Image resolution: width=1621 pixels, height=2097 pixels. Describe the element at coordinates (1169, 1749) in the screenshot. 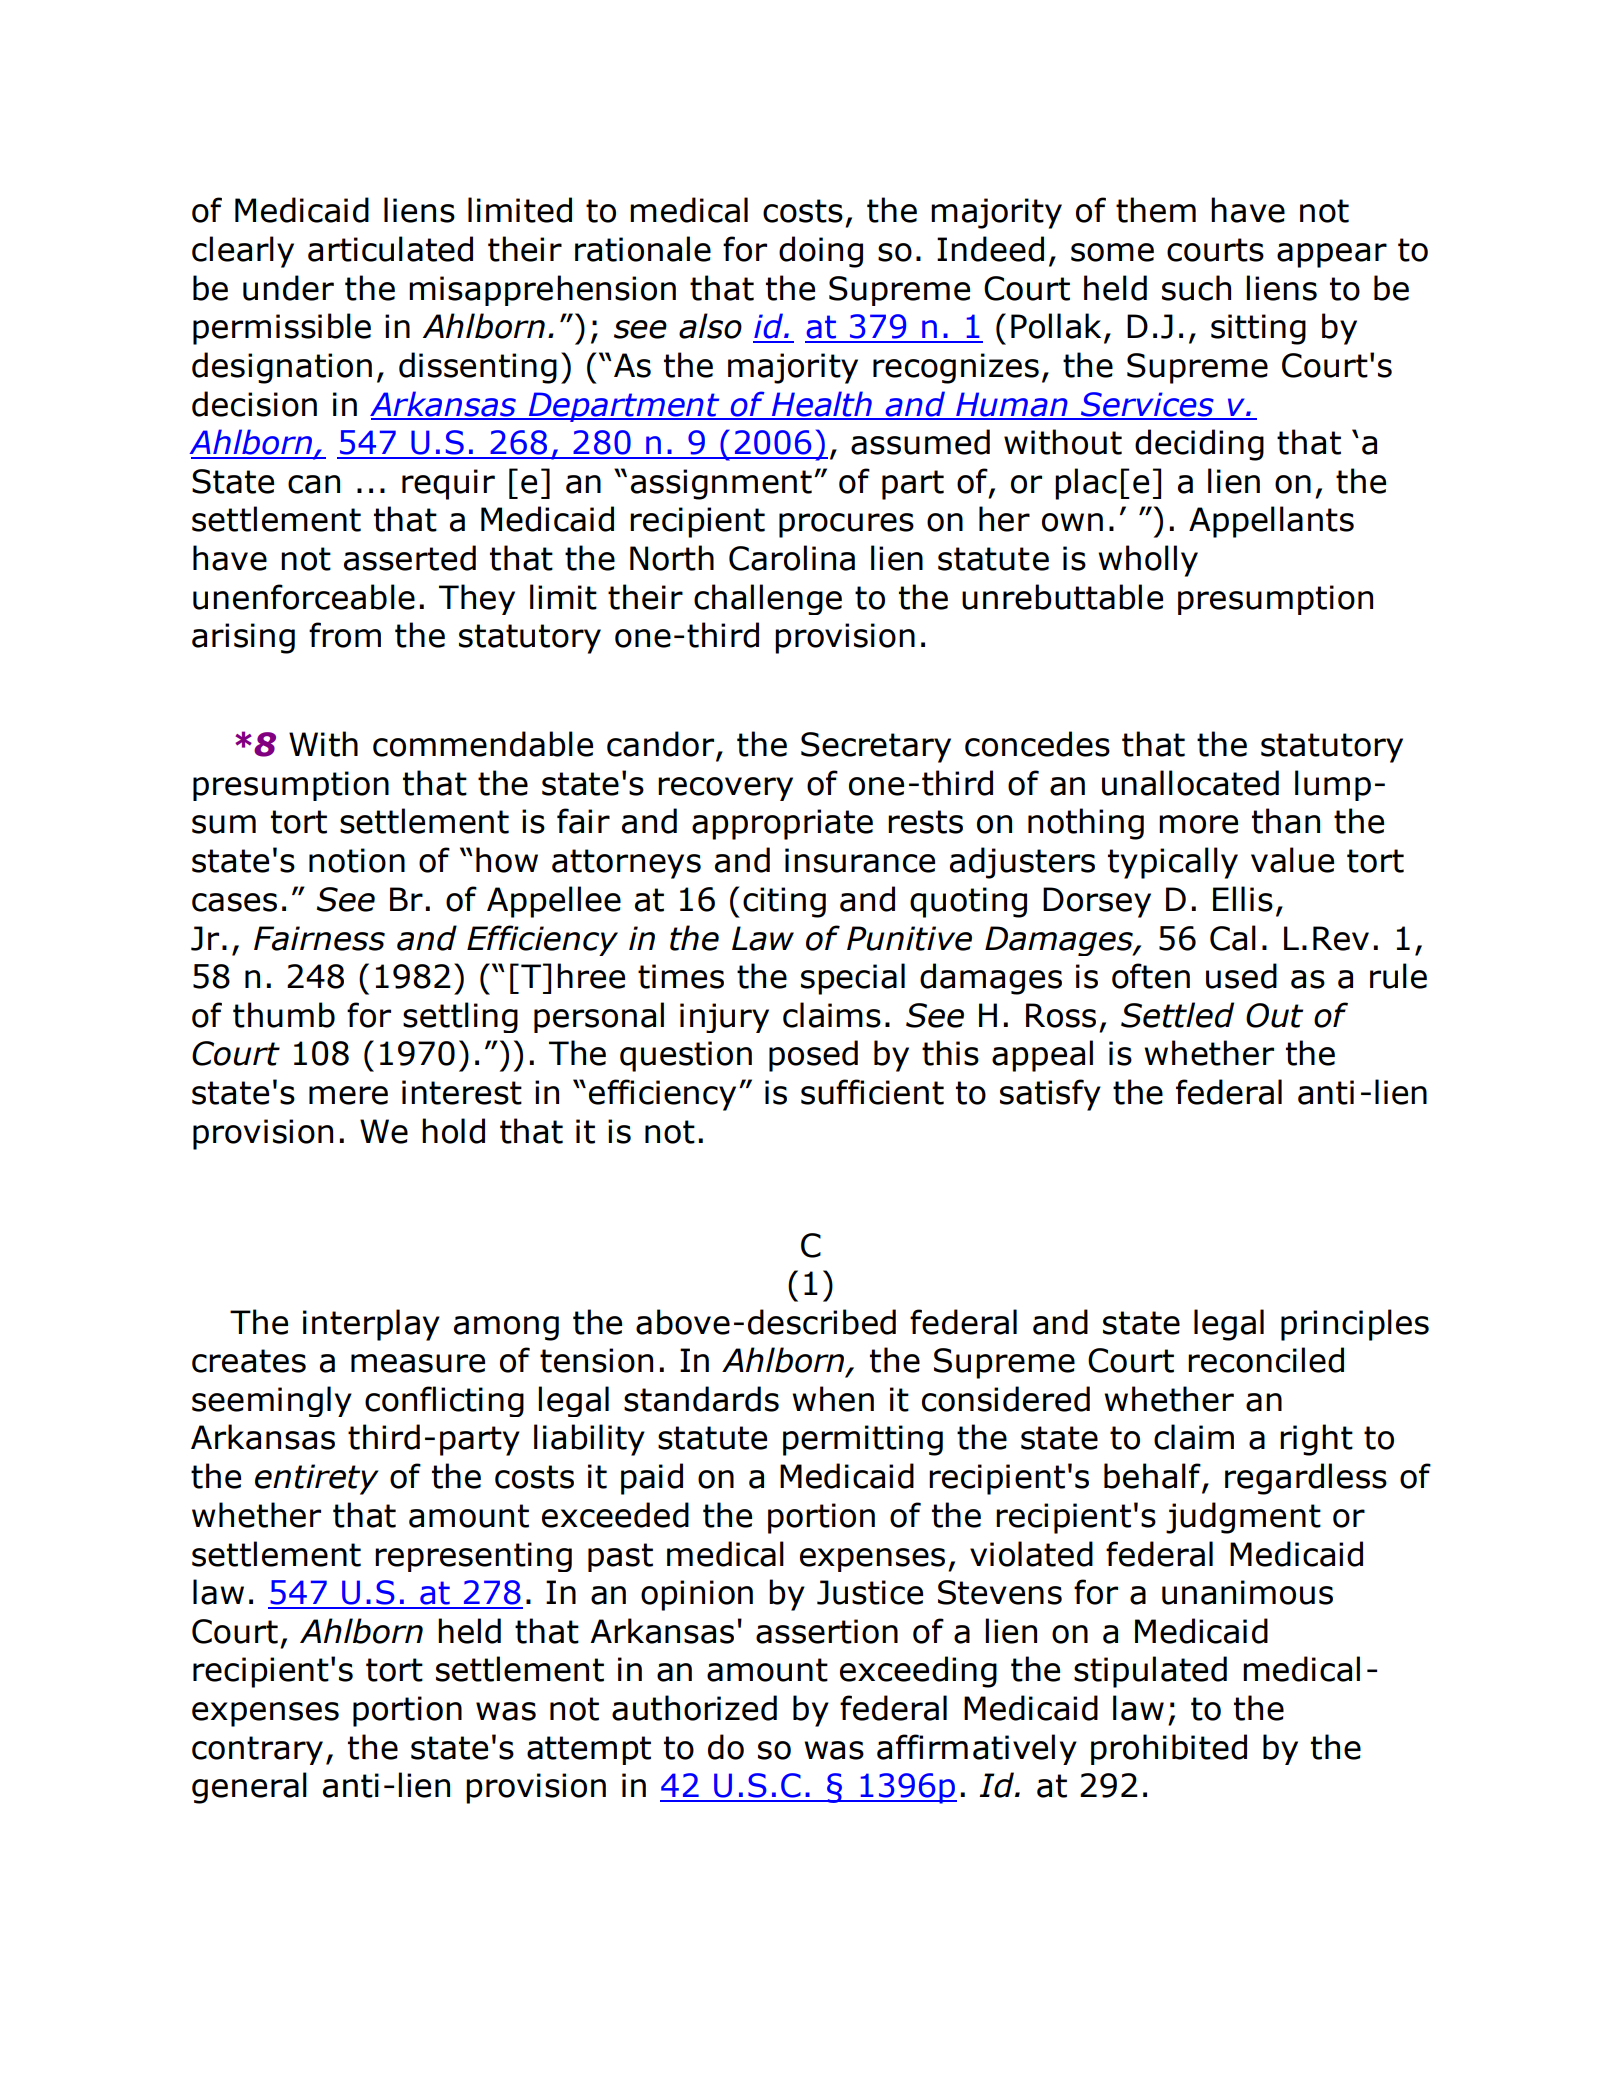

I see `prohibited` at that location.
